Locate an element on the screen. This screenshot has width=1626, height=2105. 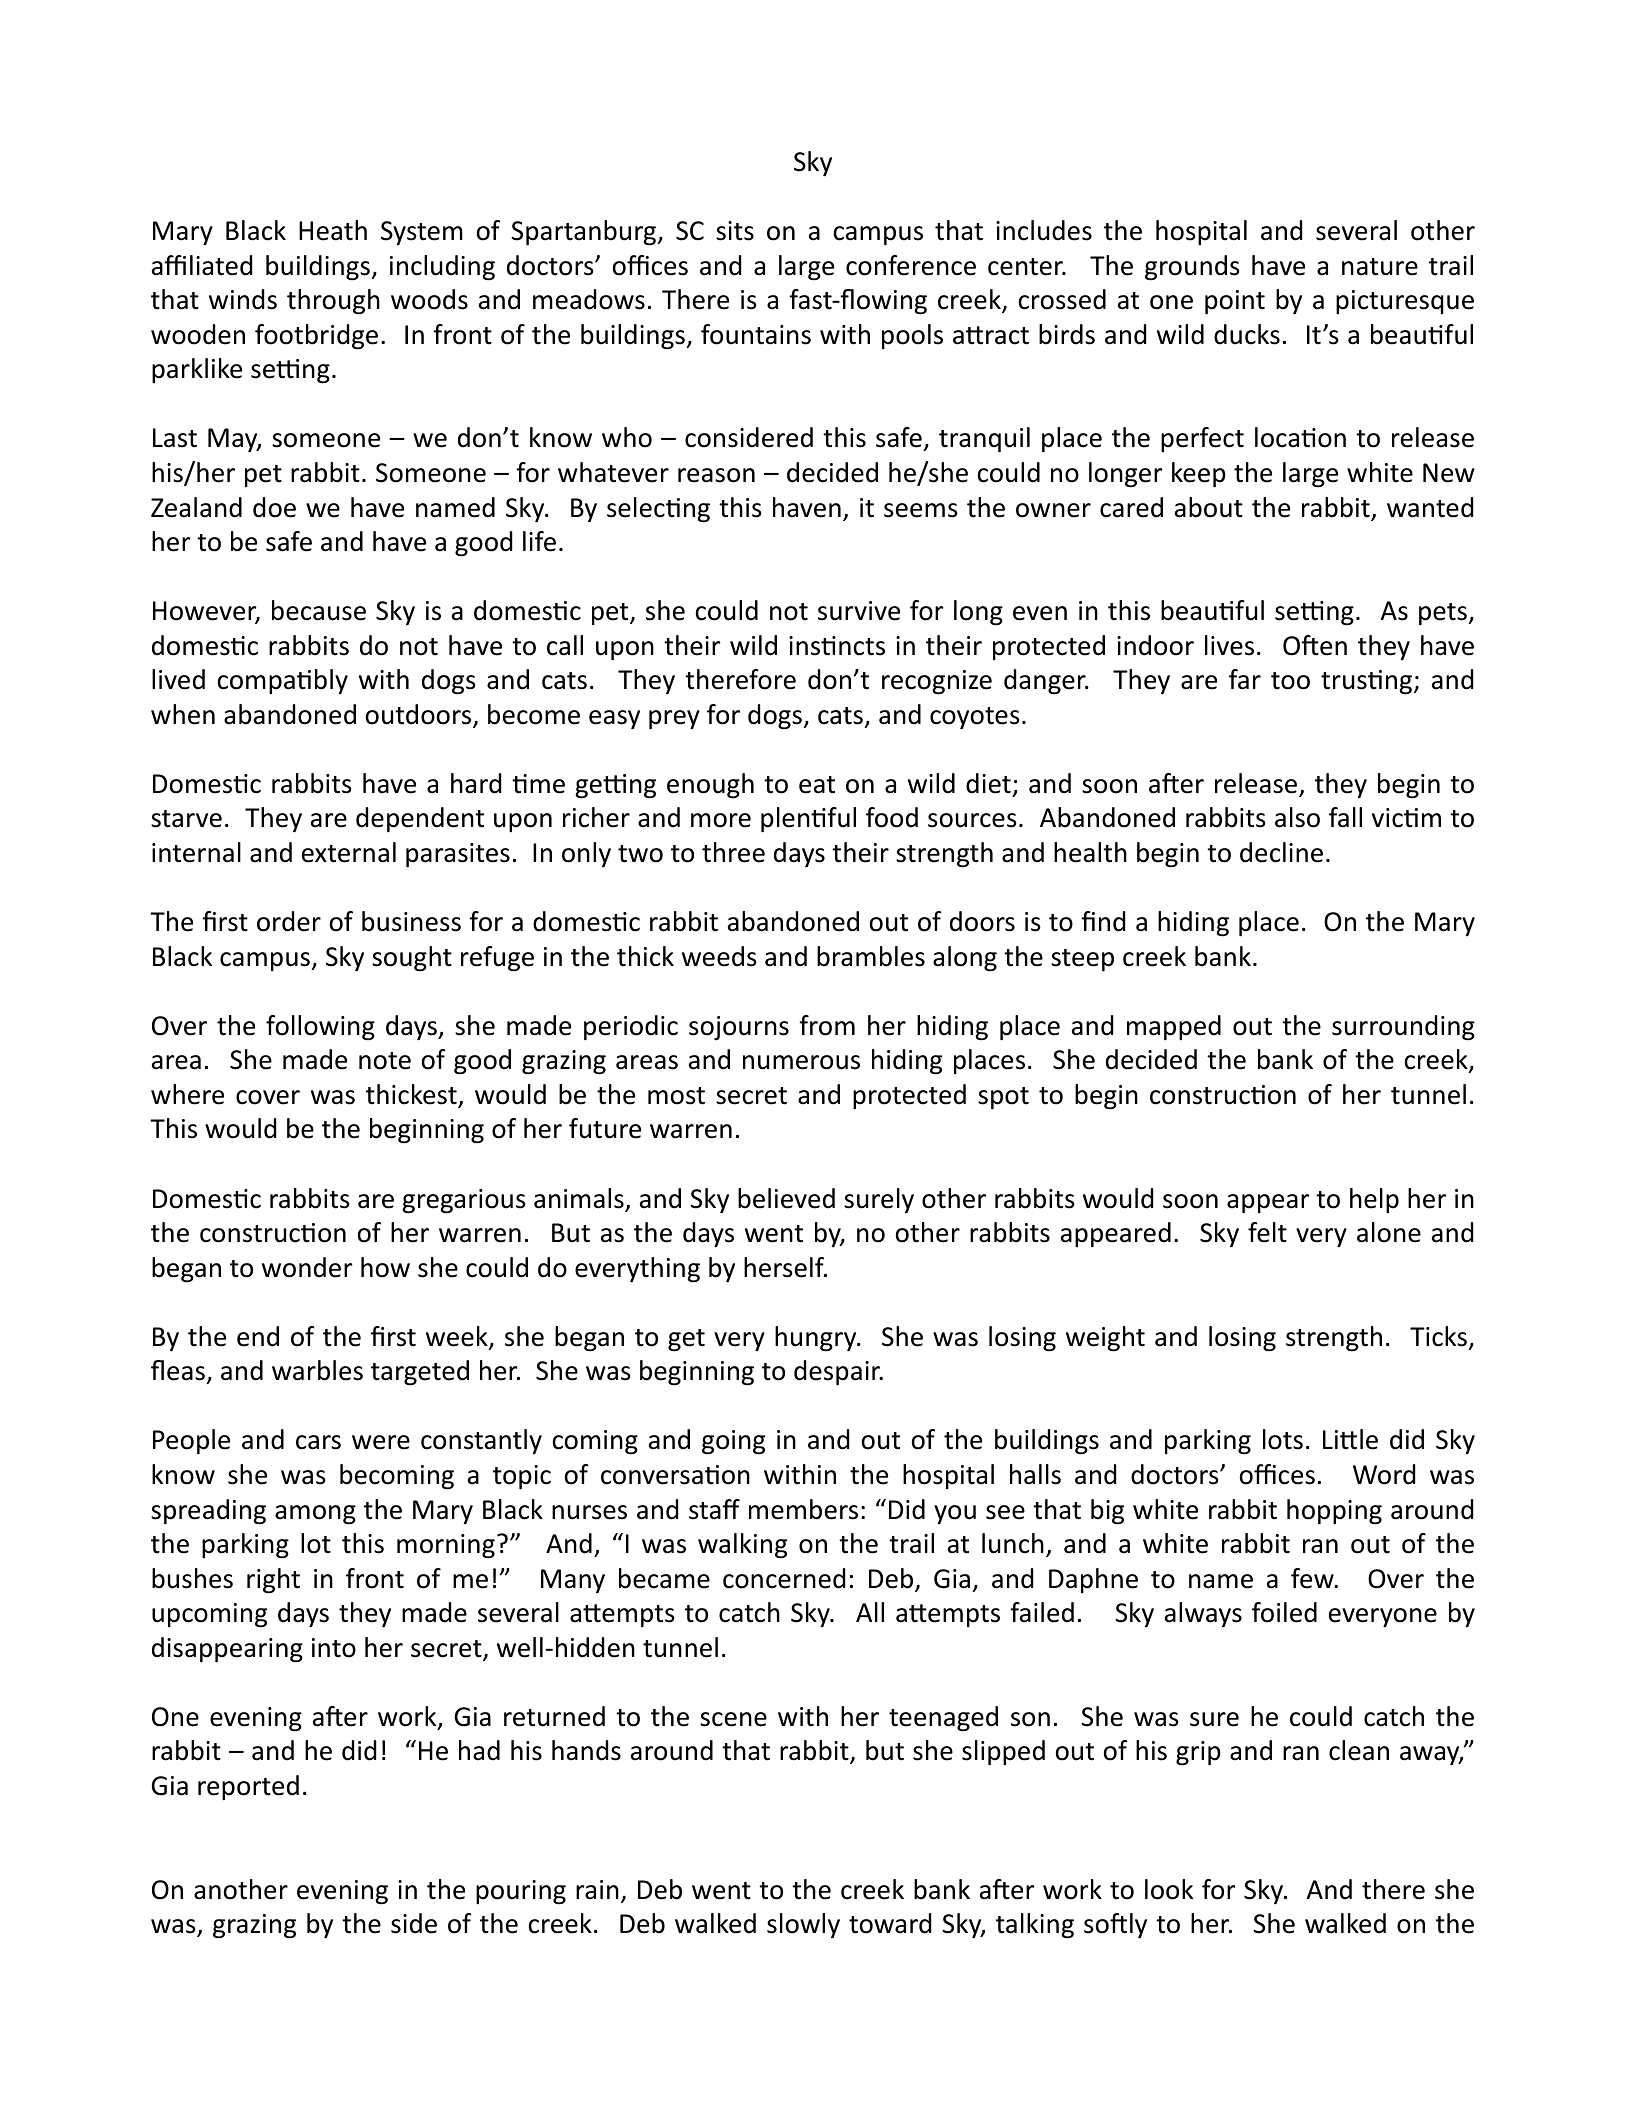
numerous is located at coordinates (801, 1062).
